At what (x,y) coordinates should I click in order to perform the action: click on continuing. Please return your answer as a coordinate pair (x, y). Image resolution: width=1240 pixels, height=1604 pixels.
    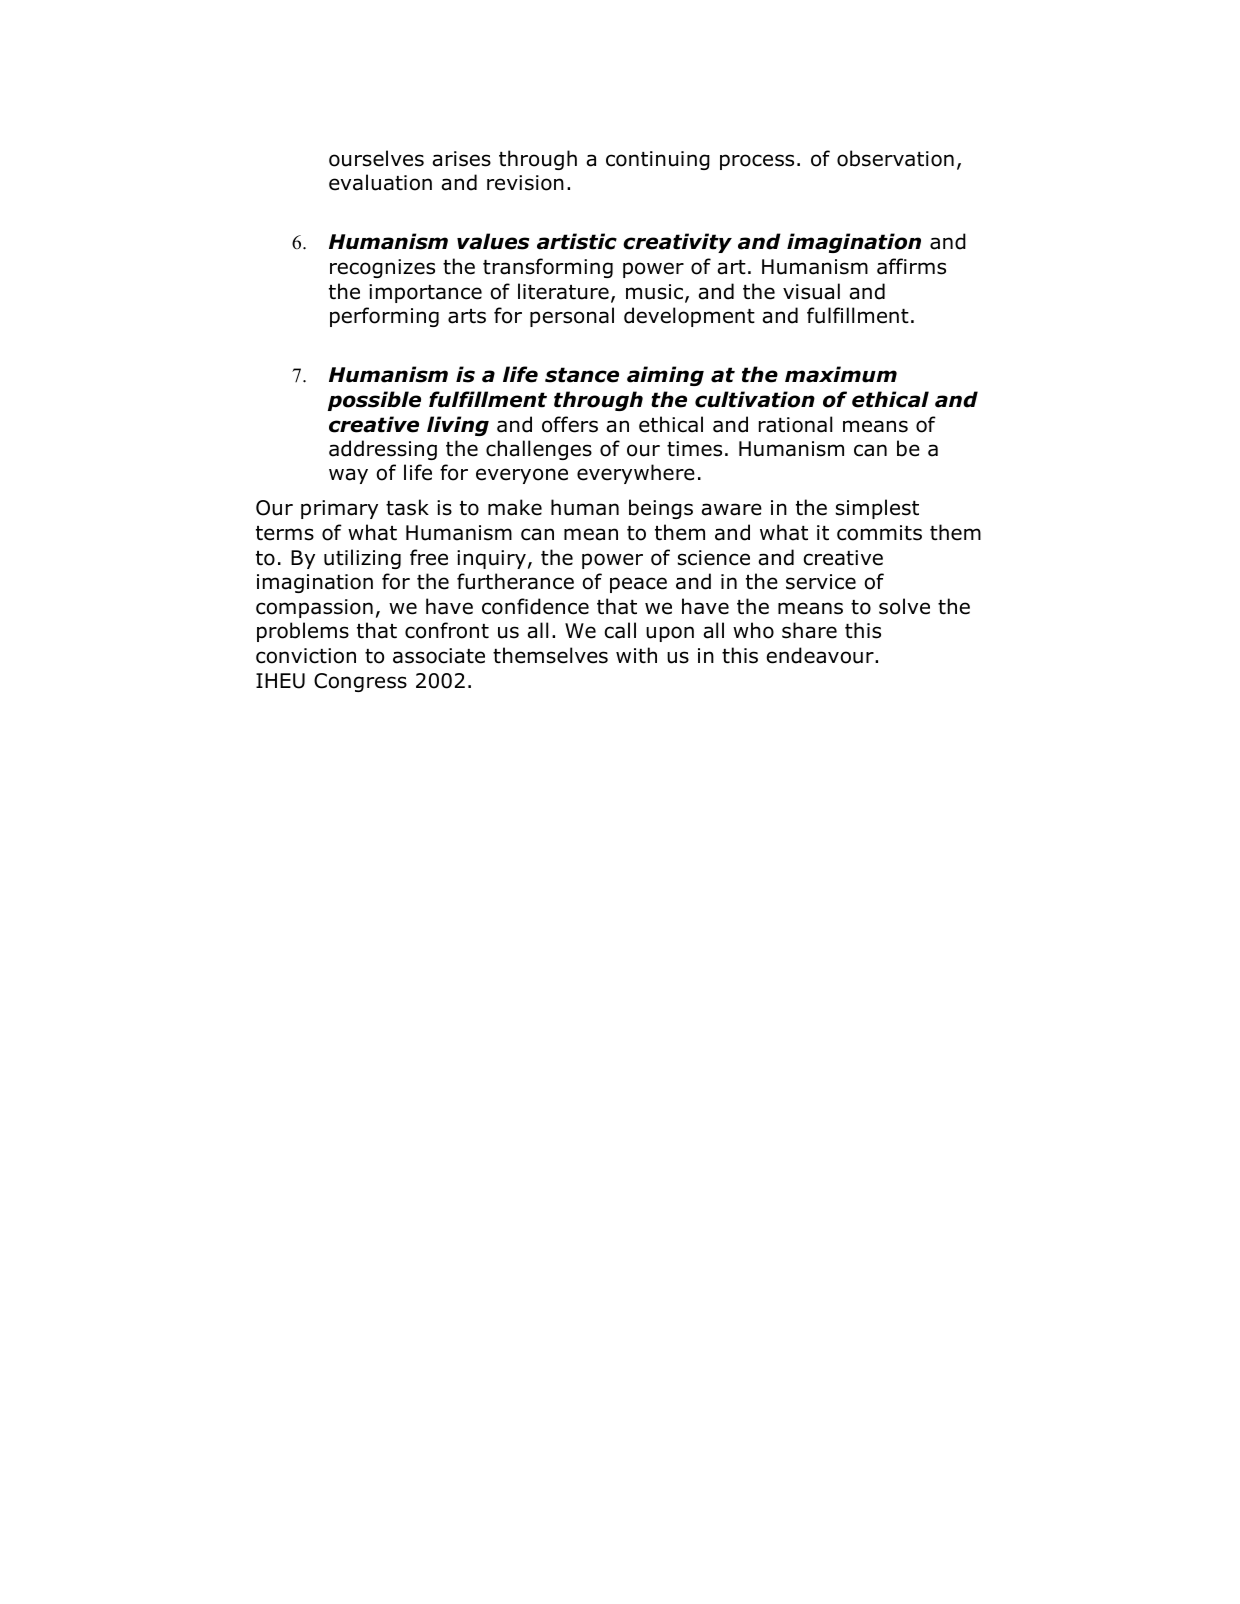
    Looking at the image, I should click on (658, 160).
